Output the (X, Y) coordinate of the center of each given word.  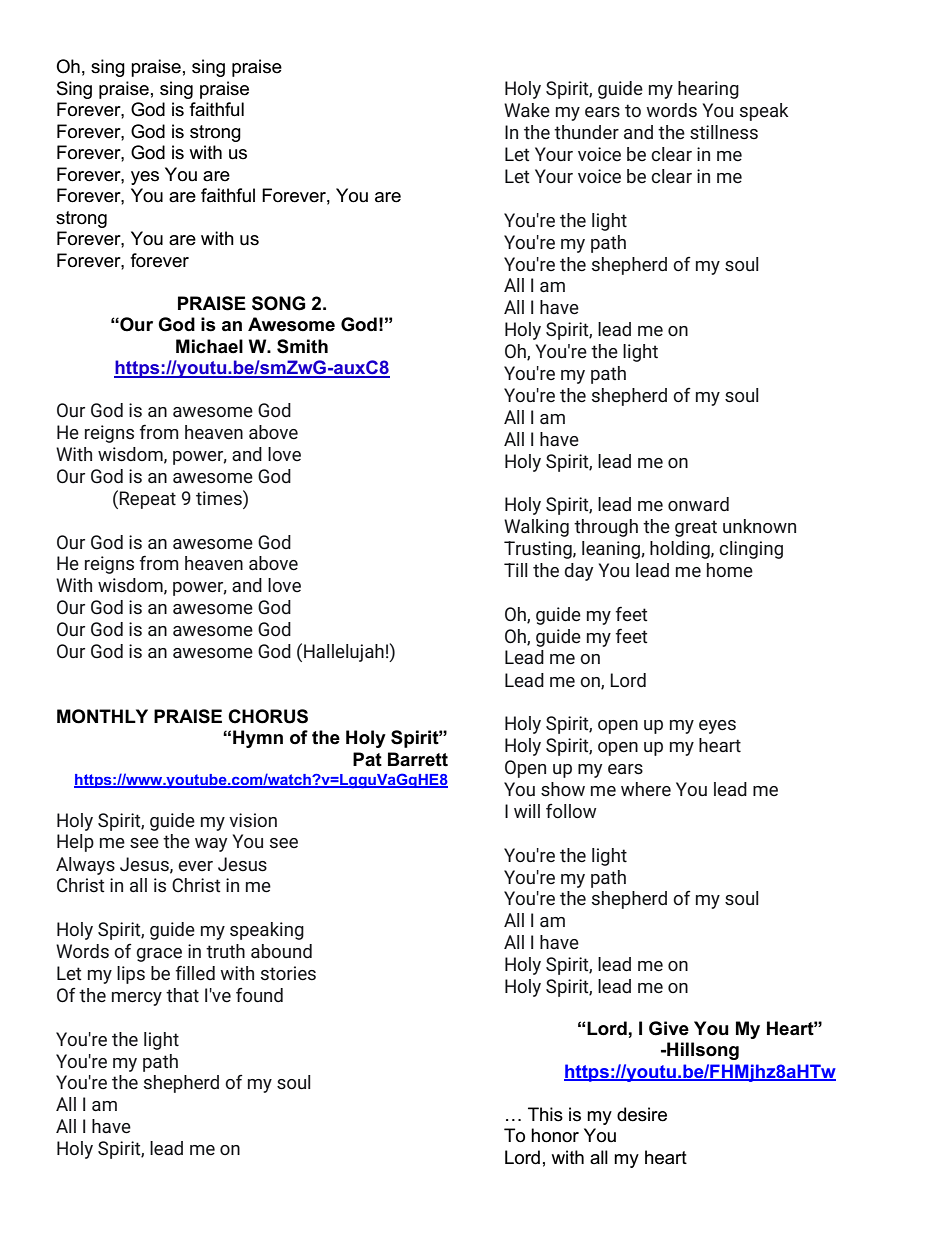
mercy (137, 999)
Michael (209, 346)
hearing (708, 90)
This (545, 1114)
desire (642, 1114)
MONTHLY (102, 716)
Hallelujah (344, 653)
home (730, 570)
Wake (527, 110)
